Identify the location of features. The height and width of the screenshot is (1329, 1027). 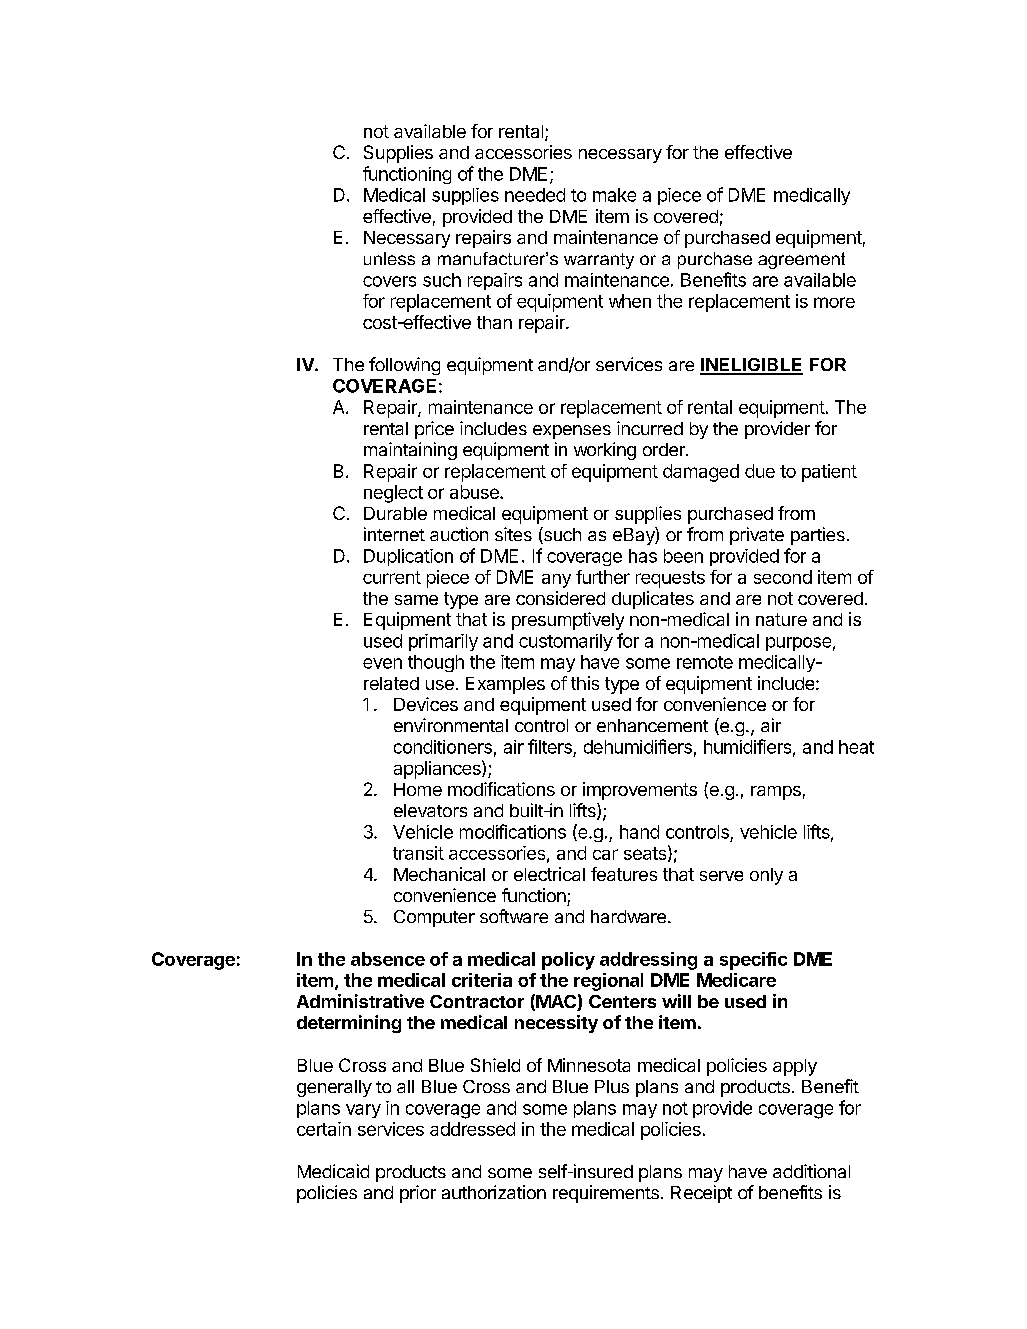
(624, 874).
